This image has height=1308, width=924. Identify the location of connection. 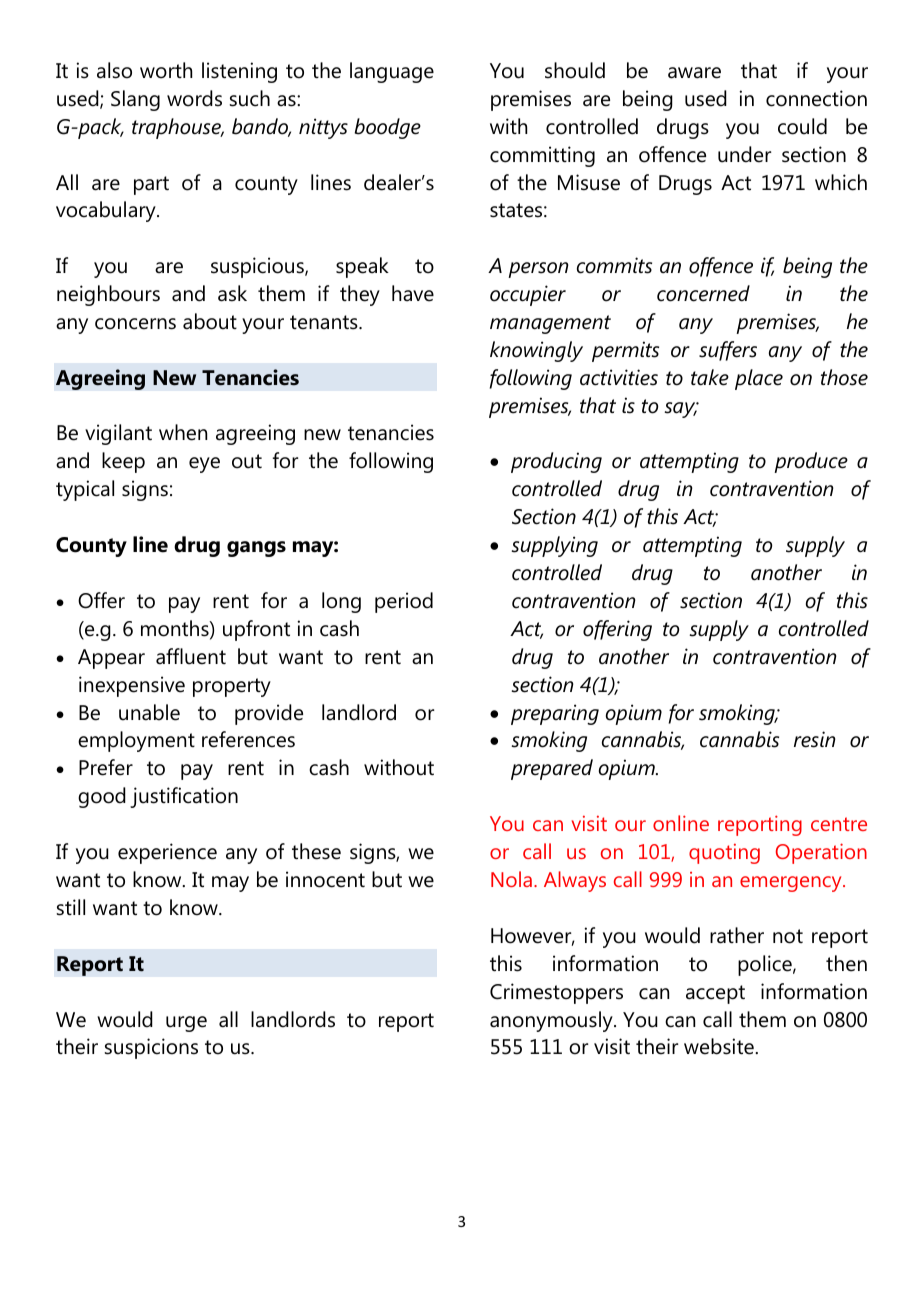
(816, 98).
